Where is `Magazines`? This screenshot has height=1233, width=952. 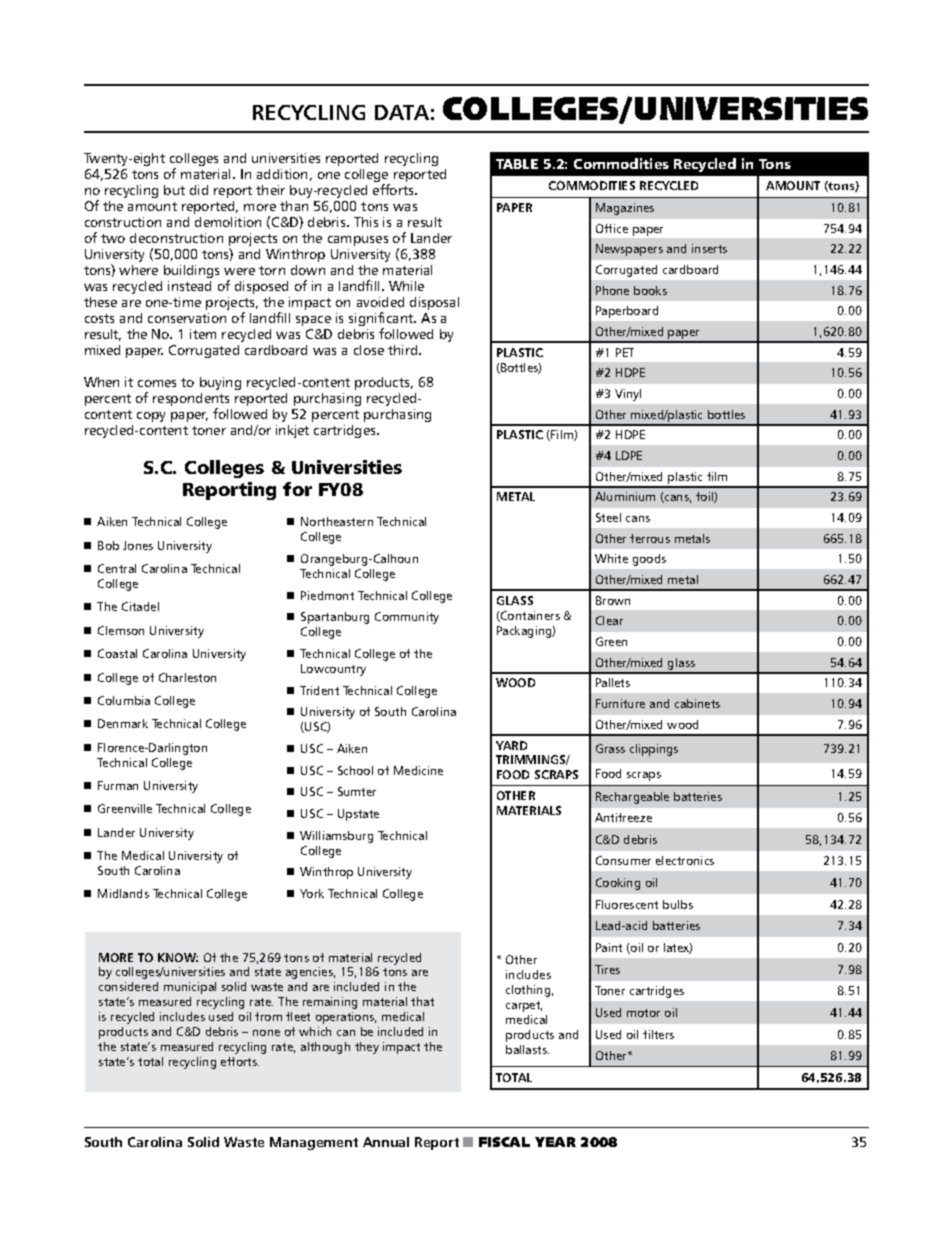
Magazines is located at coordinates (625, 209).
